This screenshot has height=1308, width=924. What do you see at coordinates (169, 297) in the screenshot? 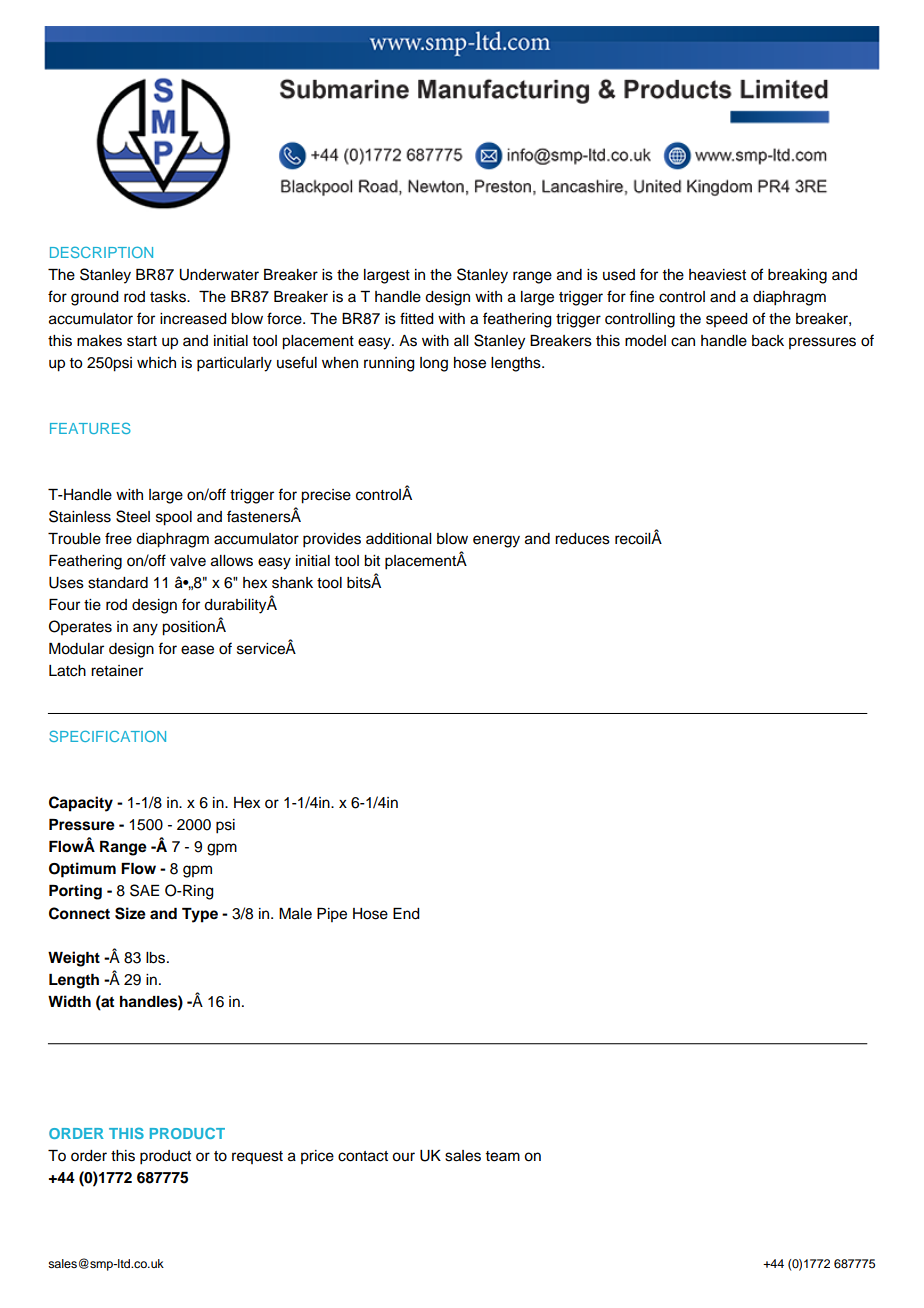
I see `tasks` at bounding box center [169, 297].
